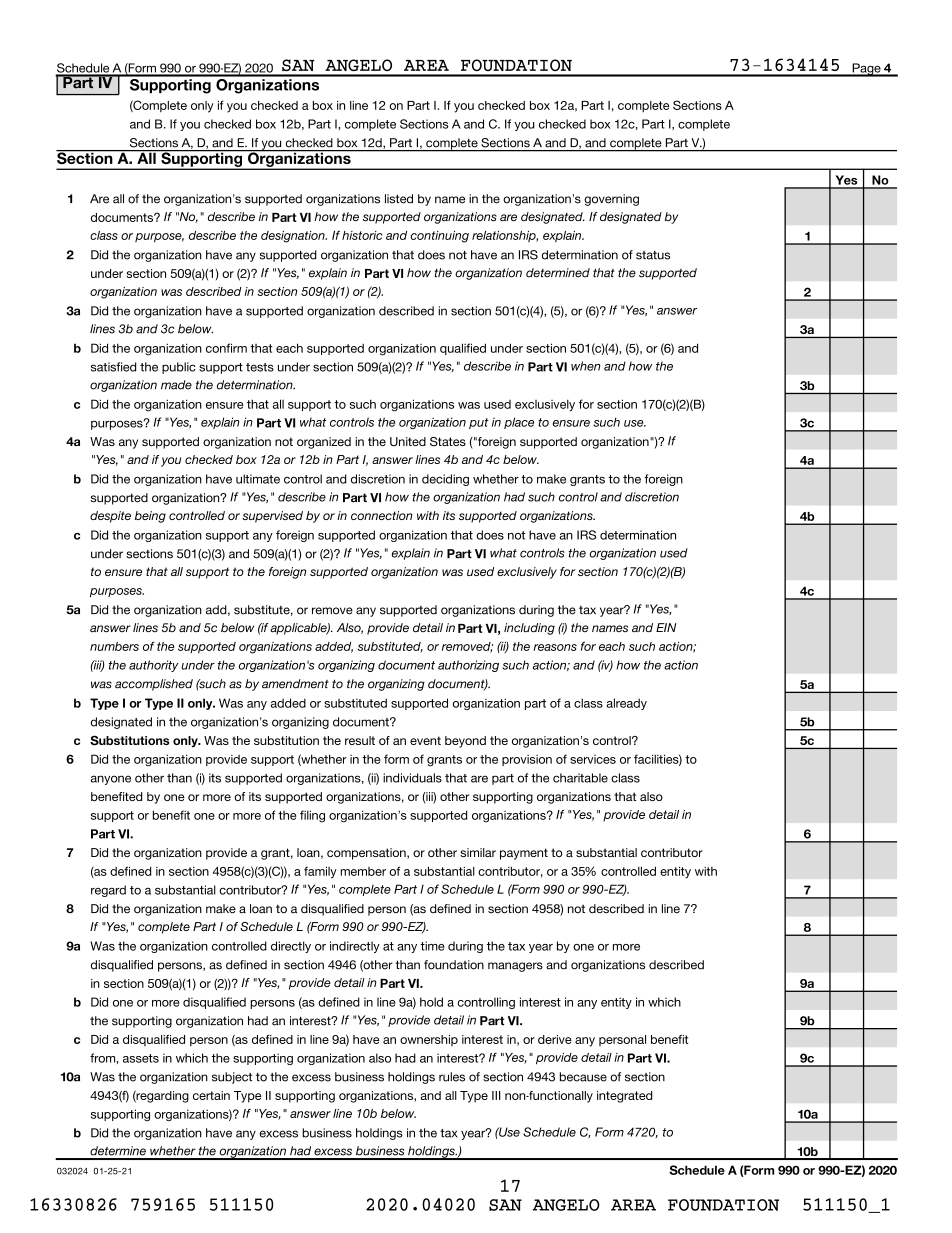 Image resolution: width=952 pixels, height=1233 pixels. Describe the element at coordinates (429, 1040) in the image. I see `ownership` at that location.
